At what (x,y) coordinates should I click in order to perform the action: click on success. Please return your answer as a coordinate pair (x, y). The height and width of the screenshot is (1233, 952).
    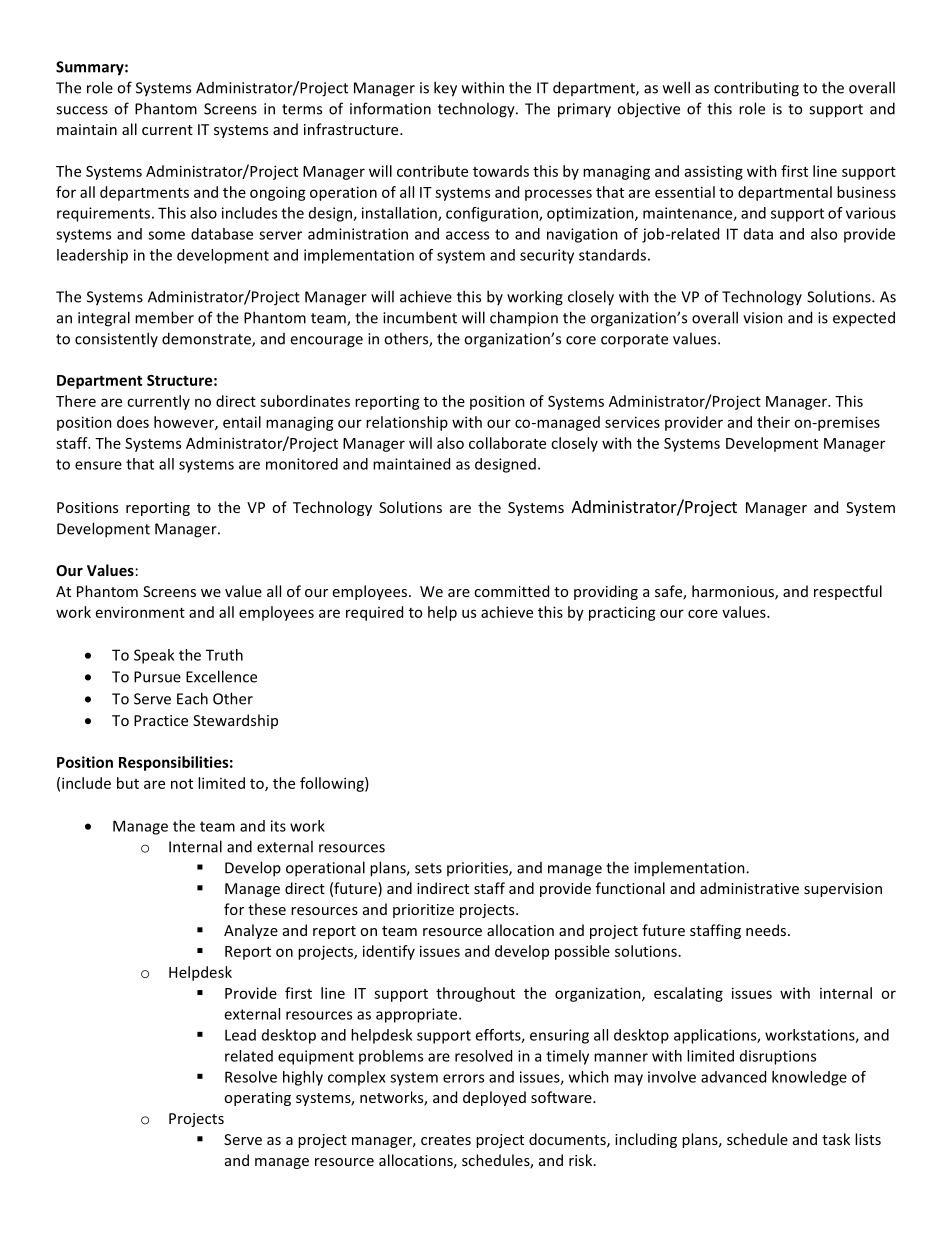
    Looking at the image, I should click on (82, 110).
